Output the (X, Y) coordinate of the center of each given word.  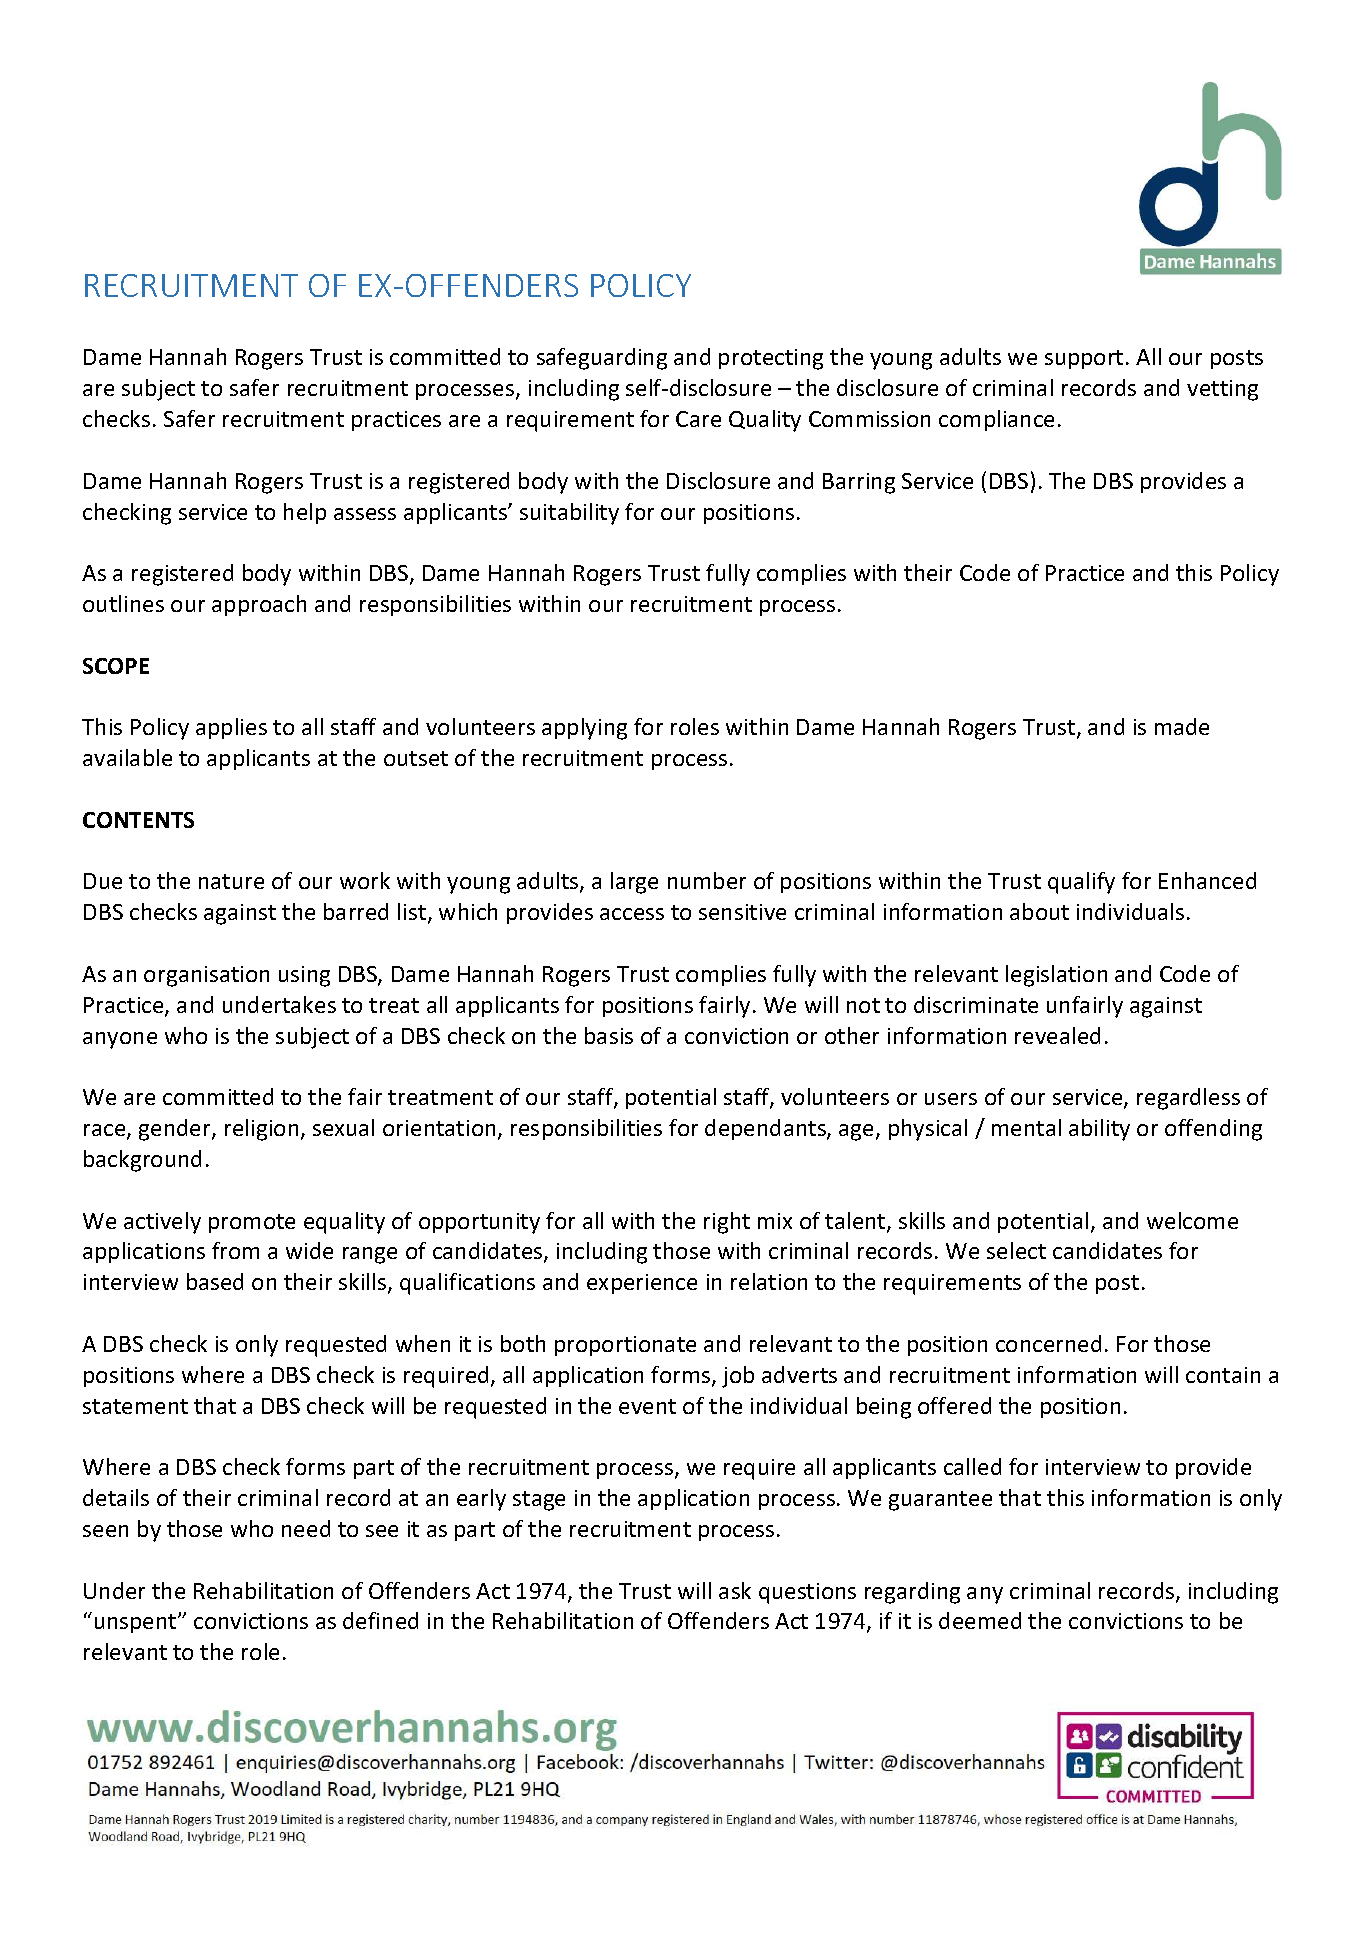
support (1084, 359)
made (1182, 726)
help (305, 513)
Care (698, 419)
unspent (137, 1623)
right (727, 1223)
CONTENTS (138, 820)
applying (584, 729)
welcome (1192, 1220)
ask (735, 1590)
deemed (980, 1620)
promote (252, 1223)
